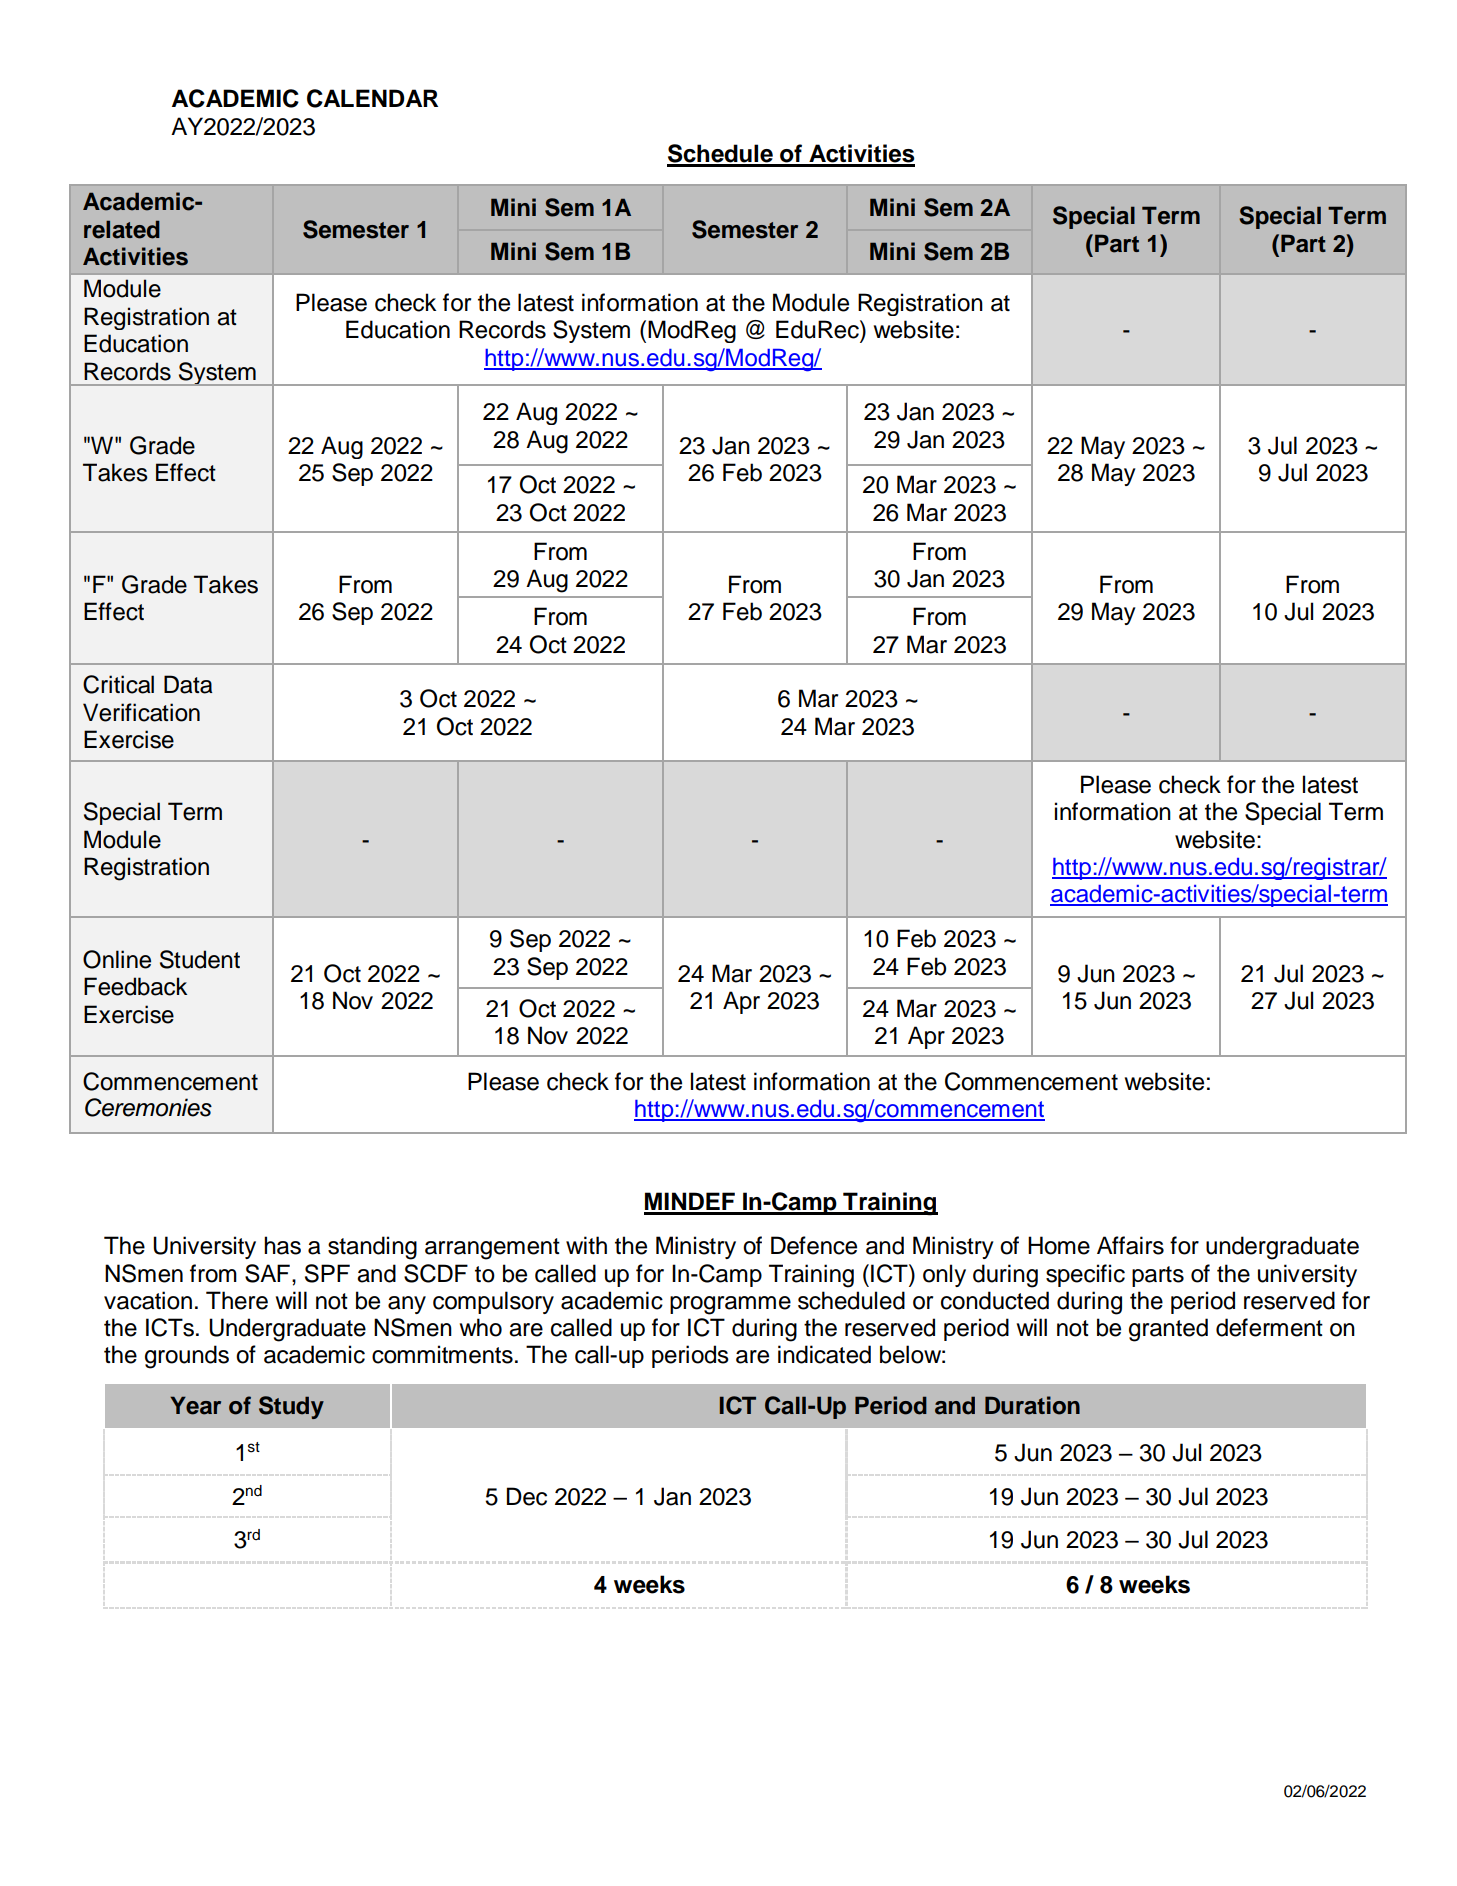 This page has height=1886, width=1457. What do you see at coordinates (200, 959) in the page?
I see `Student` at bounding box center [200, 959].
